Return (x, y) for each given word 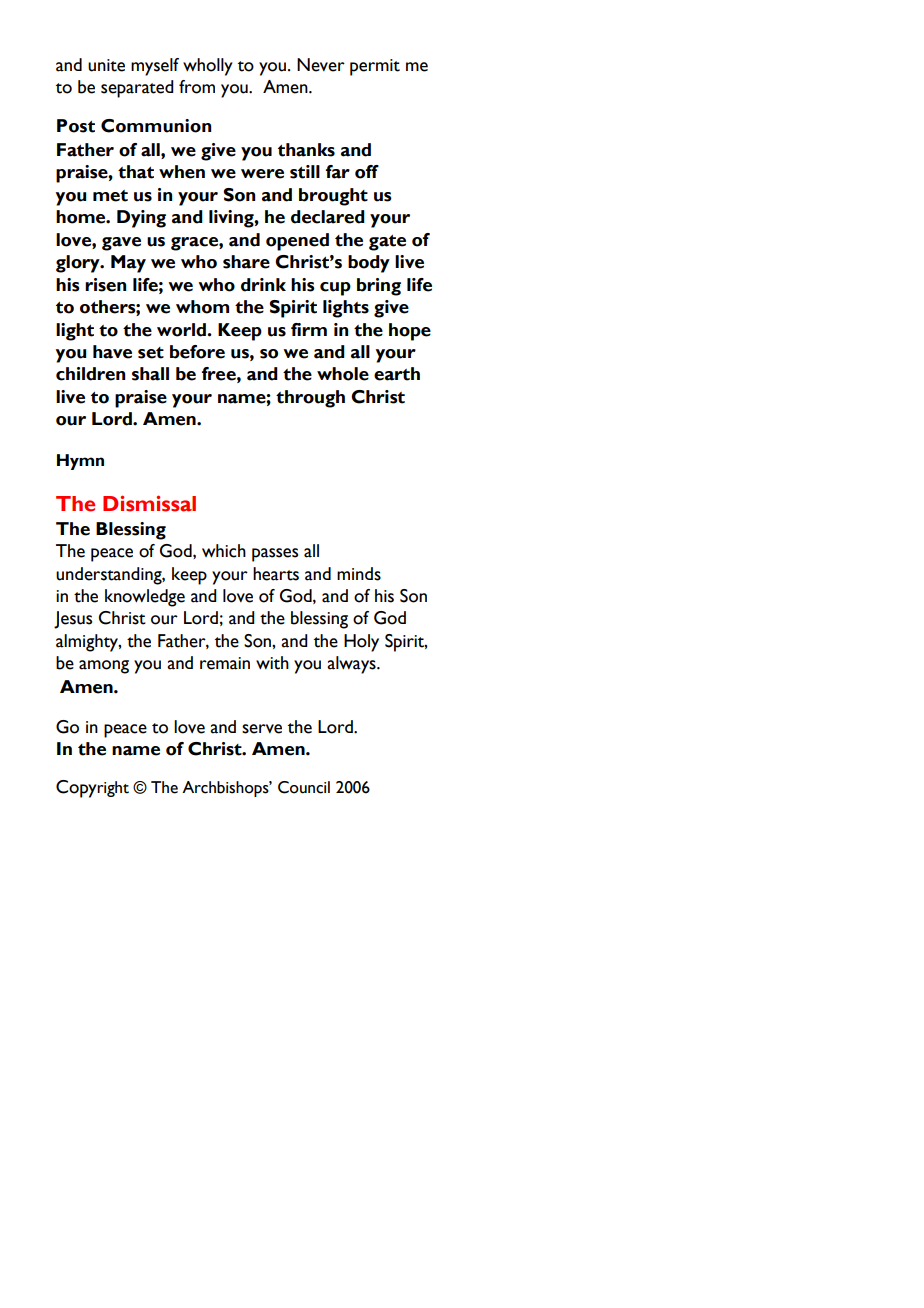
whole (343, 374)
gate (387, 243)
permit (375, 67)
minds (359, 574)
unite (106, 65)
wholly (208, 67)
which (224, 551)
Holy (361, 643)
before (197, 352)
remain (225, 663)
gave (121, 244)
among (104, 667)
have (112, 352)
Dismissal (149, 503)
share (246, 262)
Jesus (73, 620)
